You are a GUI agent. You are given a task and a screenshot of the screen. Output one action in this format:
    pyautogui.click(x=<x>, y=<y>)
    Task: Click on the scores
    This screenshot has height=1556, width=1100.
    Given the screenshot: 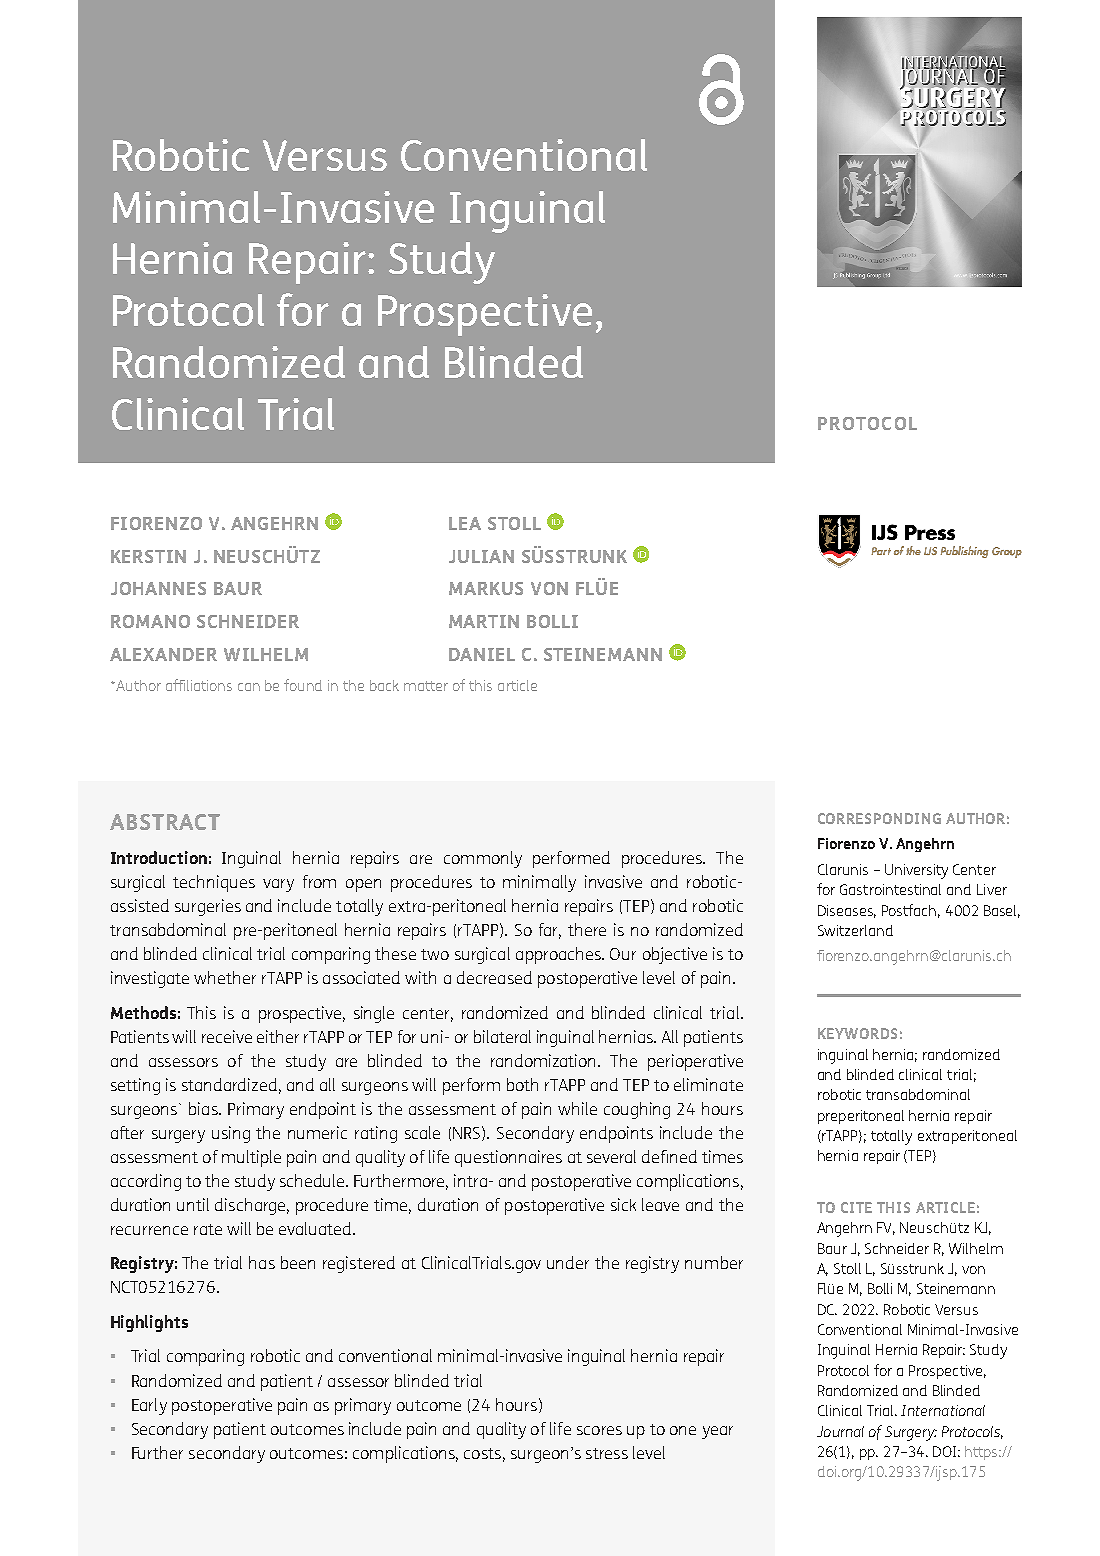 What is the action you would take?
    pyautogui.click(x=599, y=1430)
